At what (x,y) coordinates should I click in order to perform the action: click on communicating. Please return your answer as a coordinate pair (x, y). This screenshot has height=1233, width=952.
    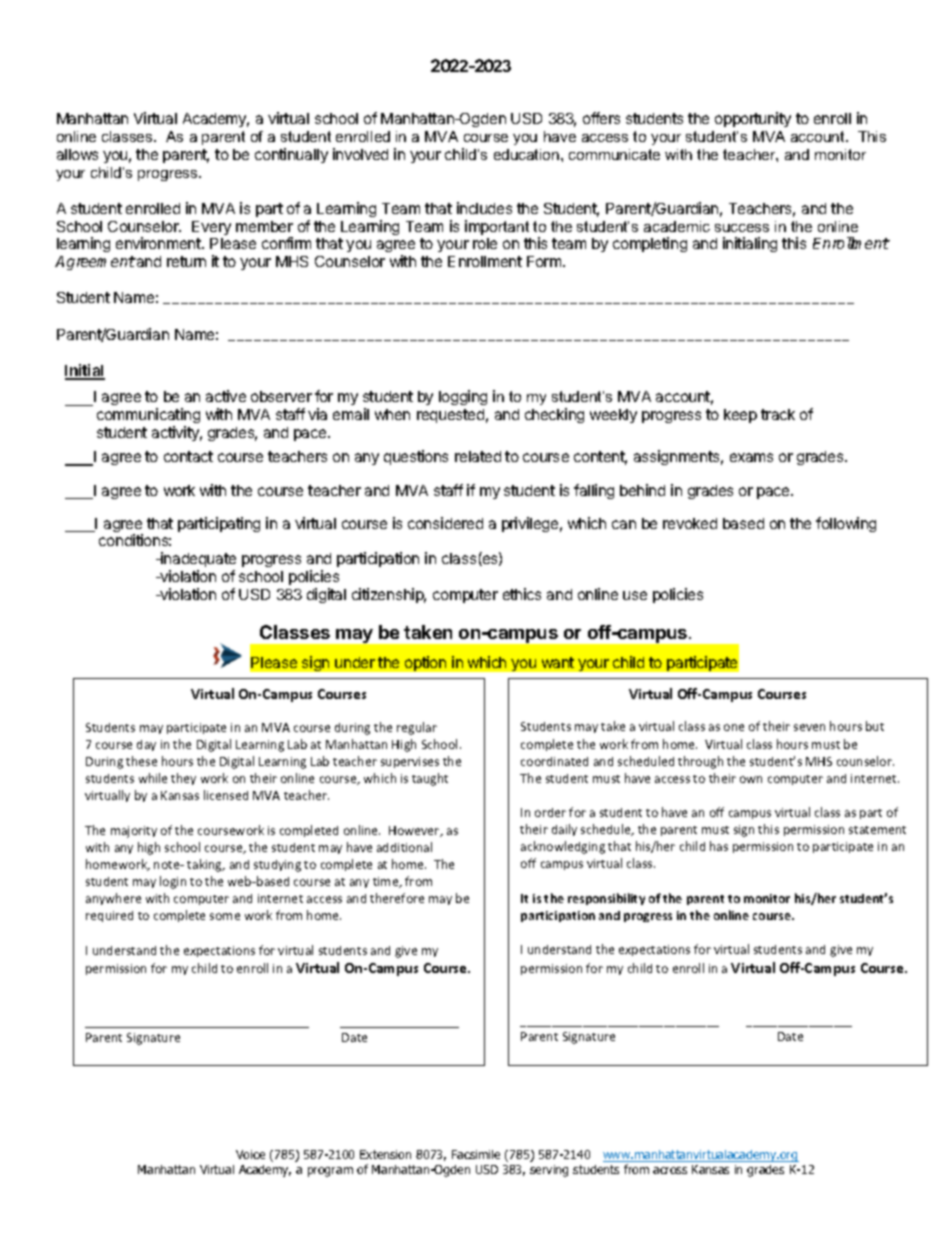
    Looking at the image, I should click on (148, 417).
